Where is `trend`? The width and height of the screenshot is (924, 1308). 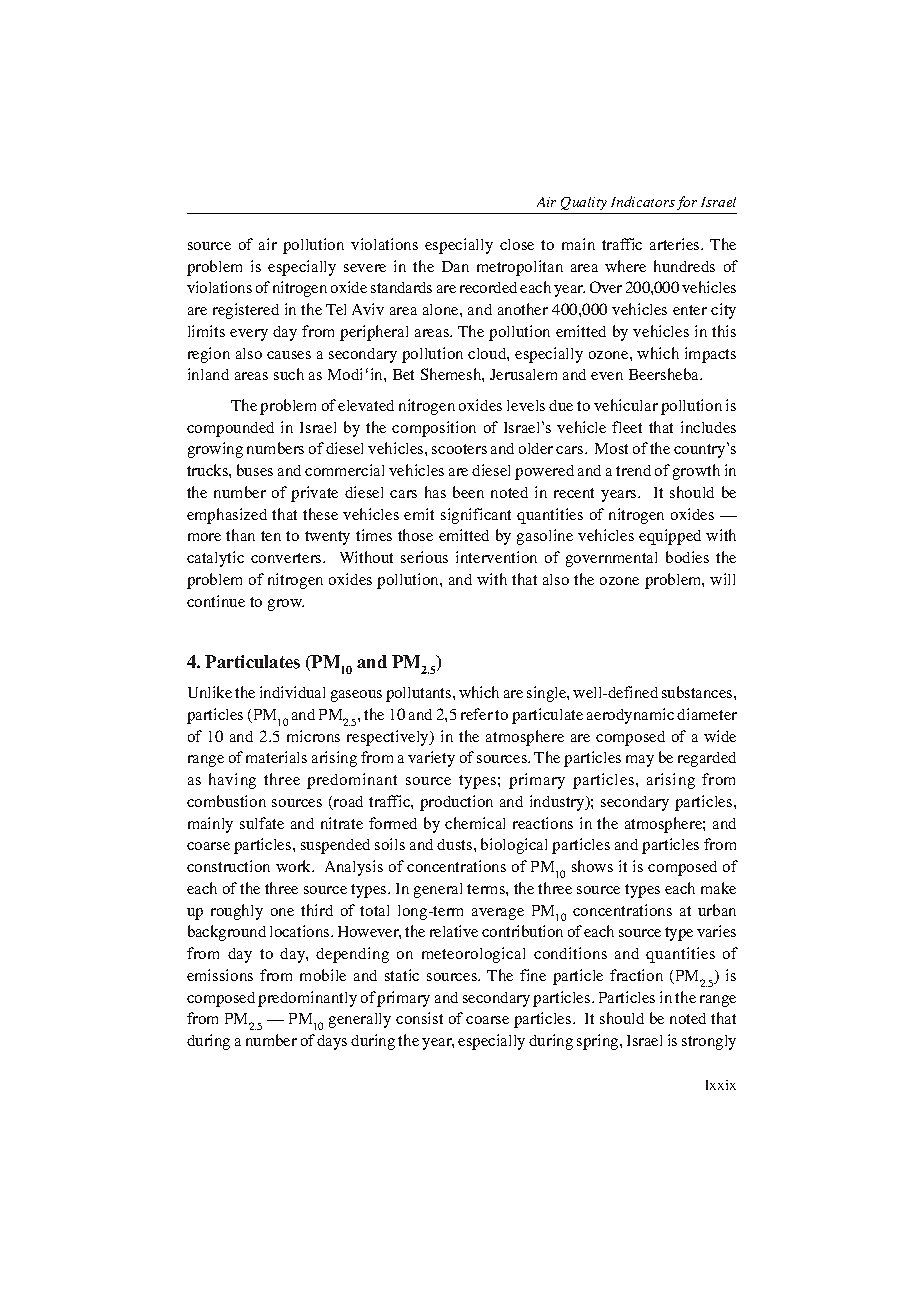
trend is located at coordinates (633, 470).
